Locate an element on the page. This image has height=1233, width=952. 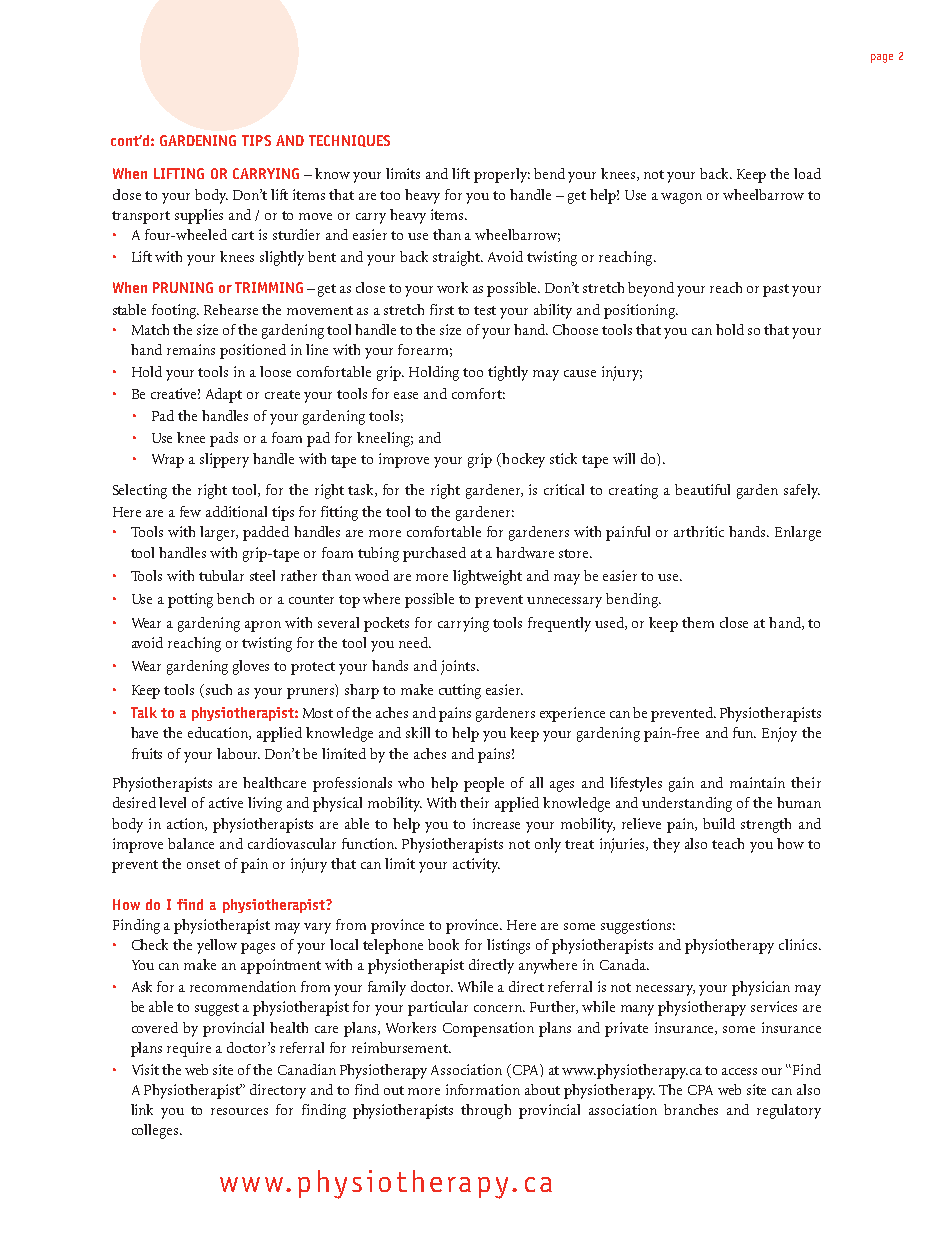
tightly is located at coordinates (508, 373).
